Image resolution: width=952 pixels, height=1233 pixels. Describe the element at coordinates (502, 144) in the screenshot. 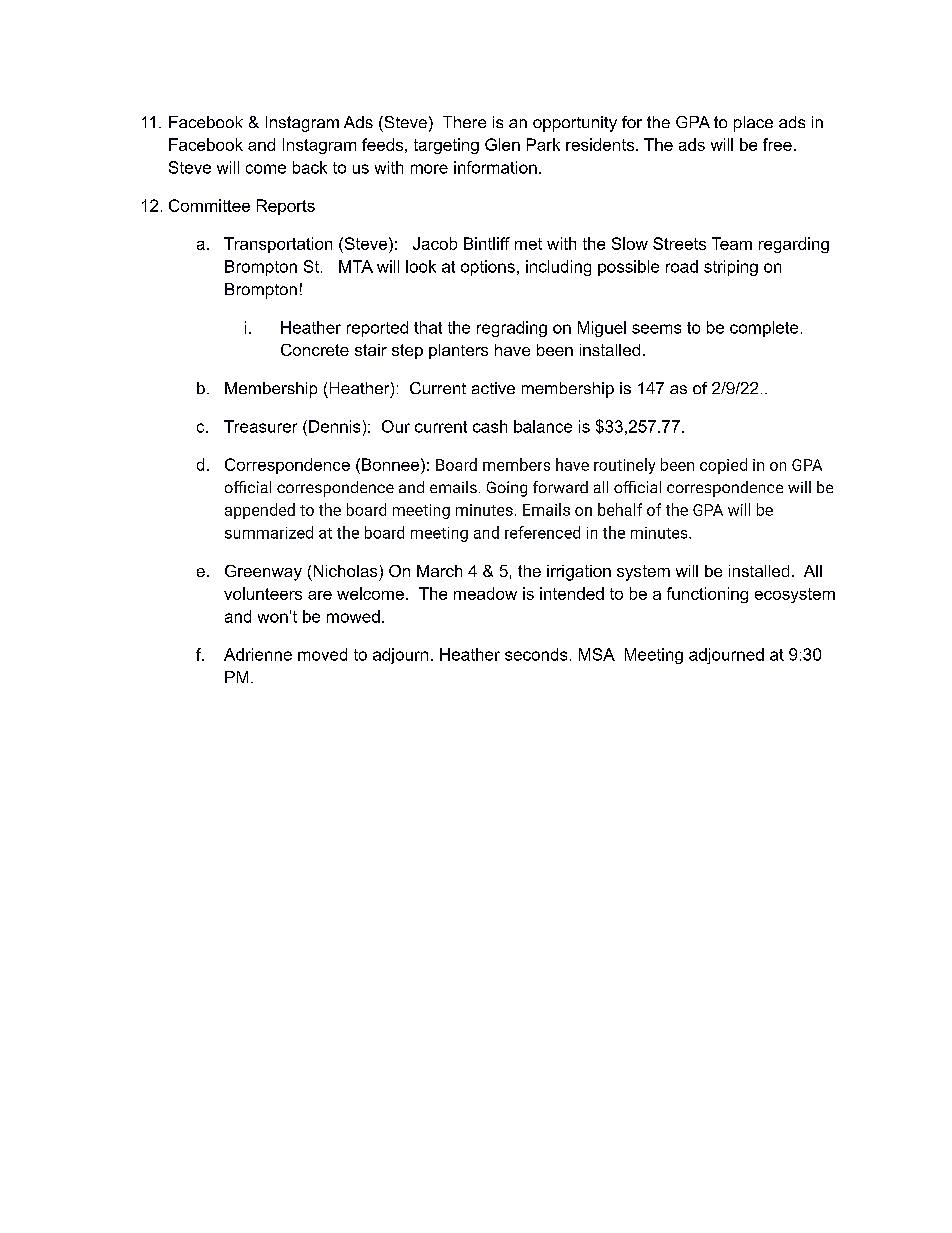

I see `Glen` at that location.
